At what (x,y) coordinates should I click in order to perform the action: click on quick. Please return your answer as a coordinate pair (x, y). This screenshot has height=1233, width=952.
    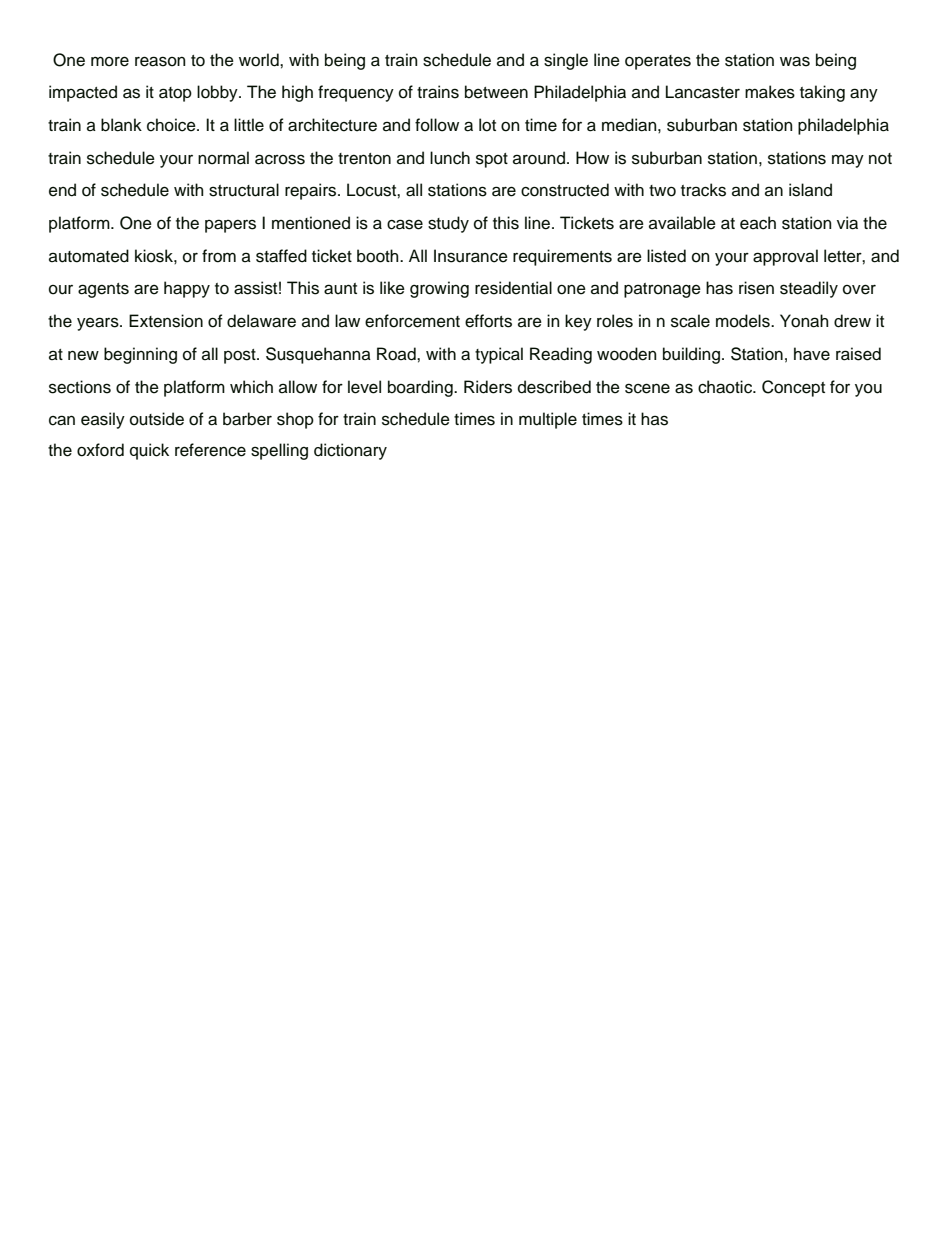
    Looking at the image, I should click on (149, 451).
